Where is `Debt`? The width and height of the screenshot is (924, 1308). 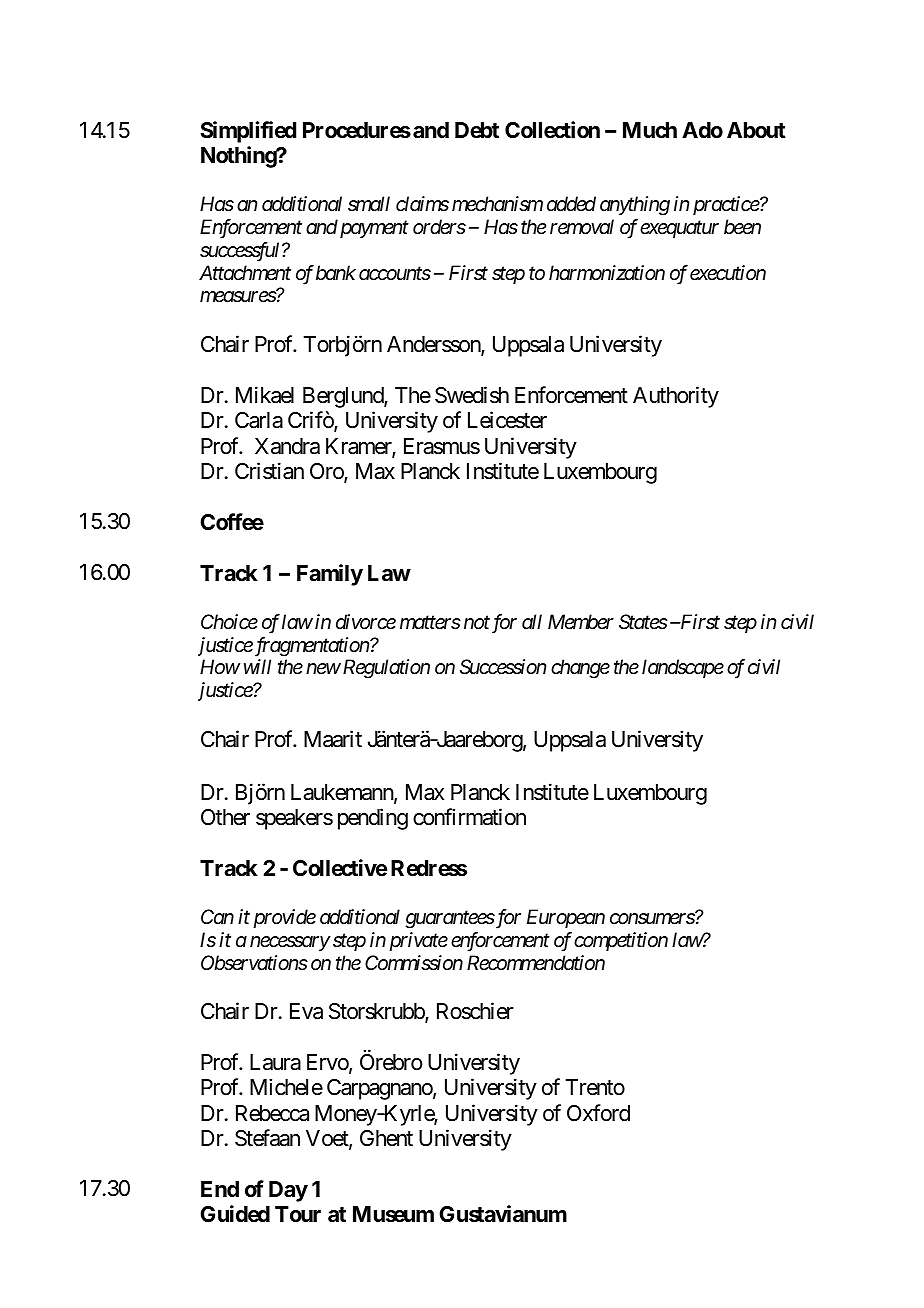
Debt is located at coordinates (477, 130).
